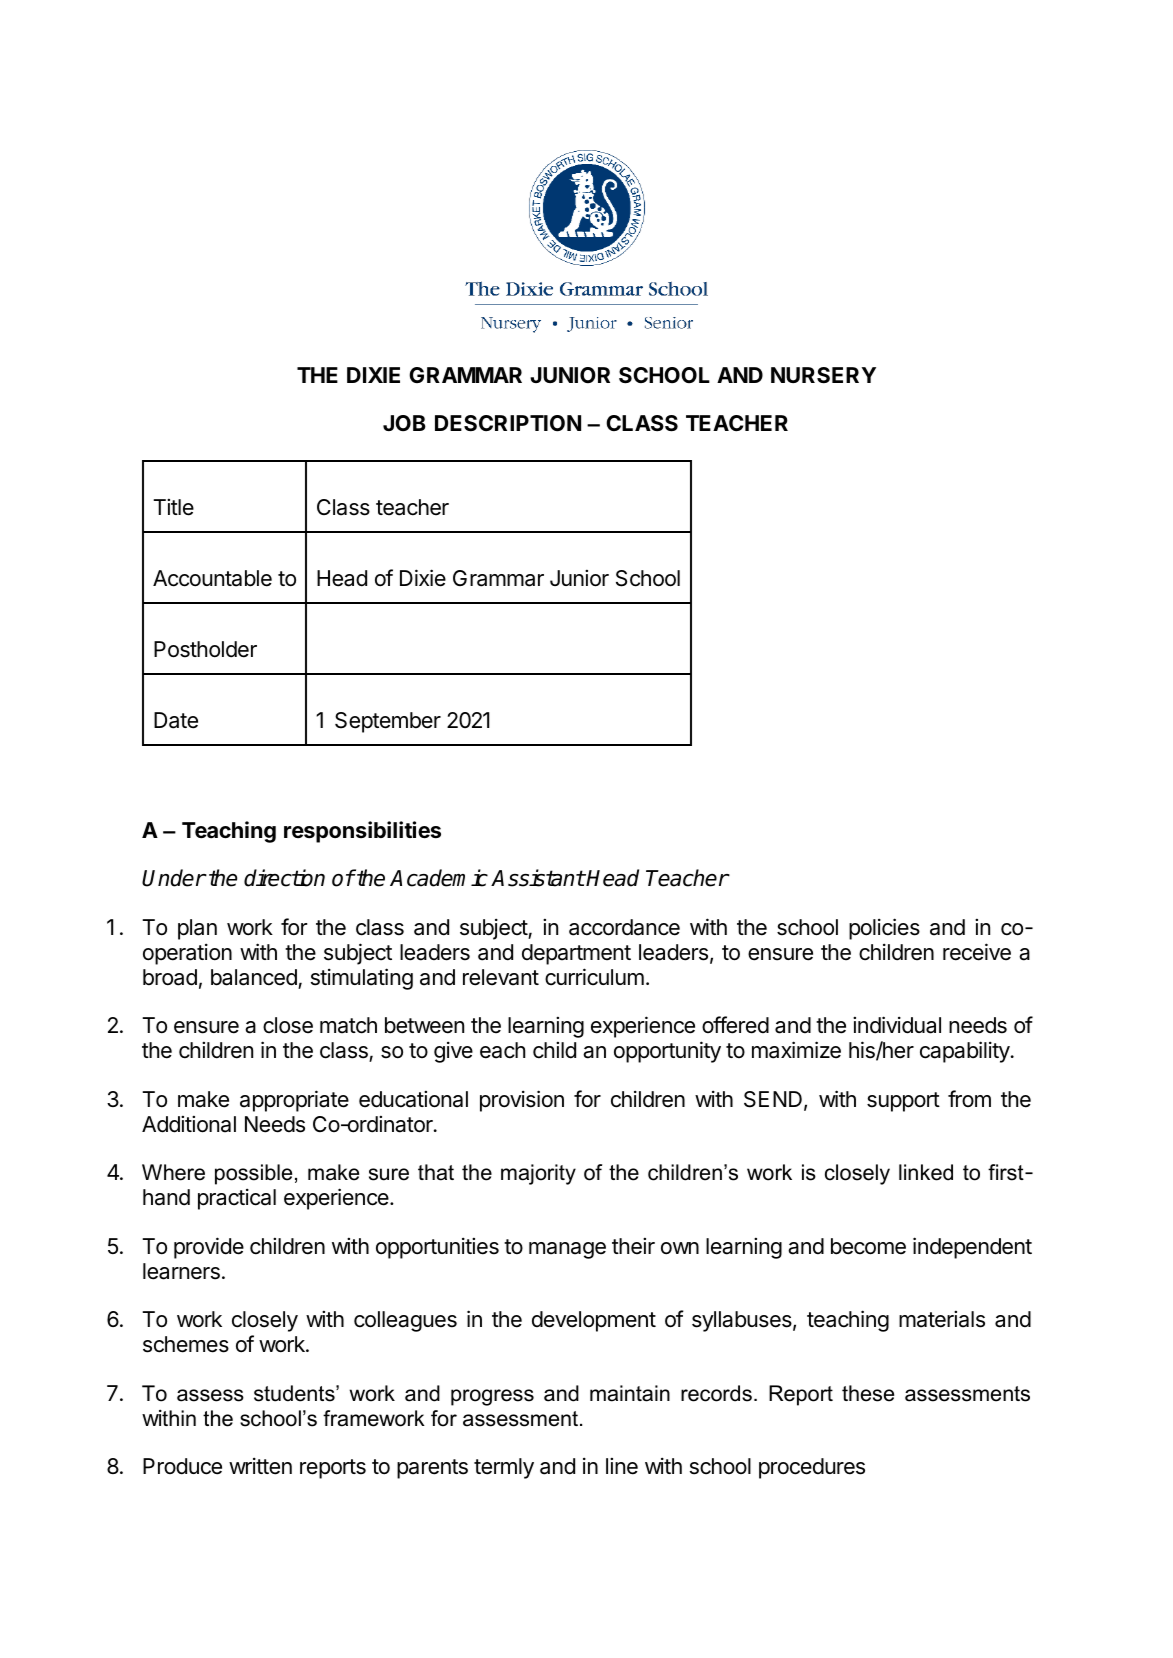 This screenshot has height=1658, width=1173. Describe the element at coordinates (823, 375) in the screenshot. I see `NURSERY` at that location.
